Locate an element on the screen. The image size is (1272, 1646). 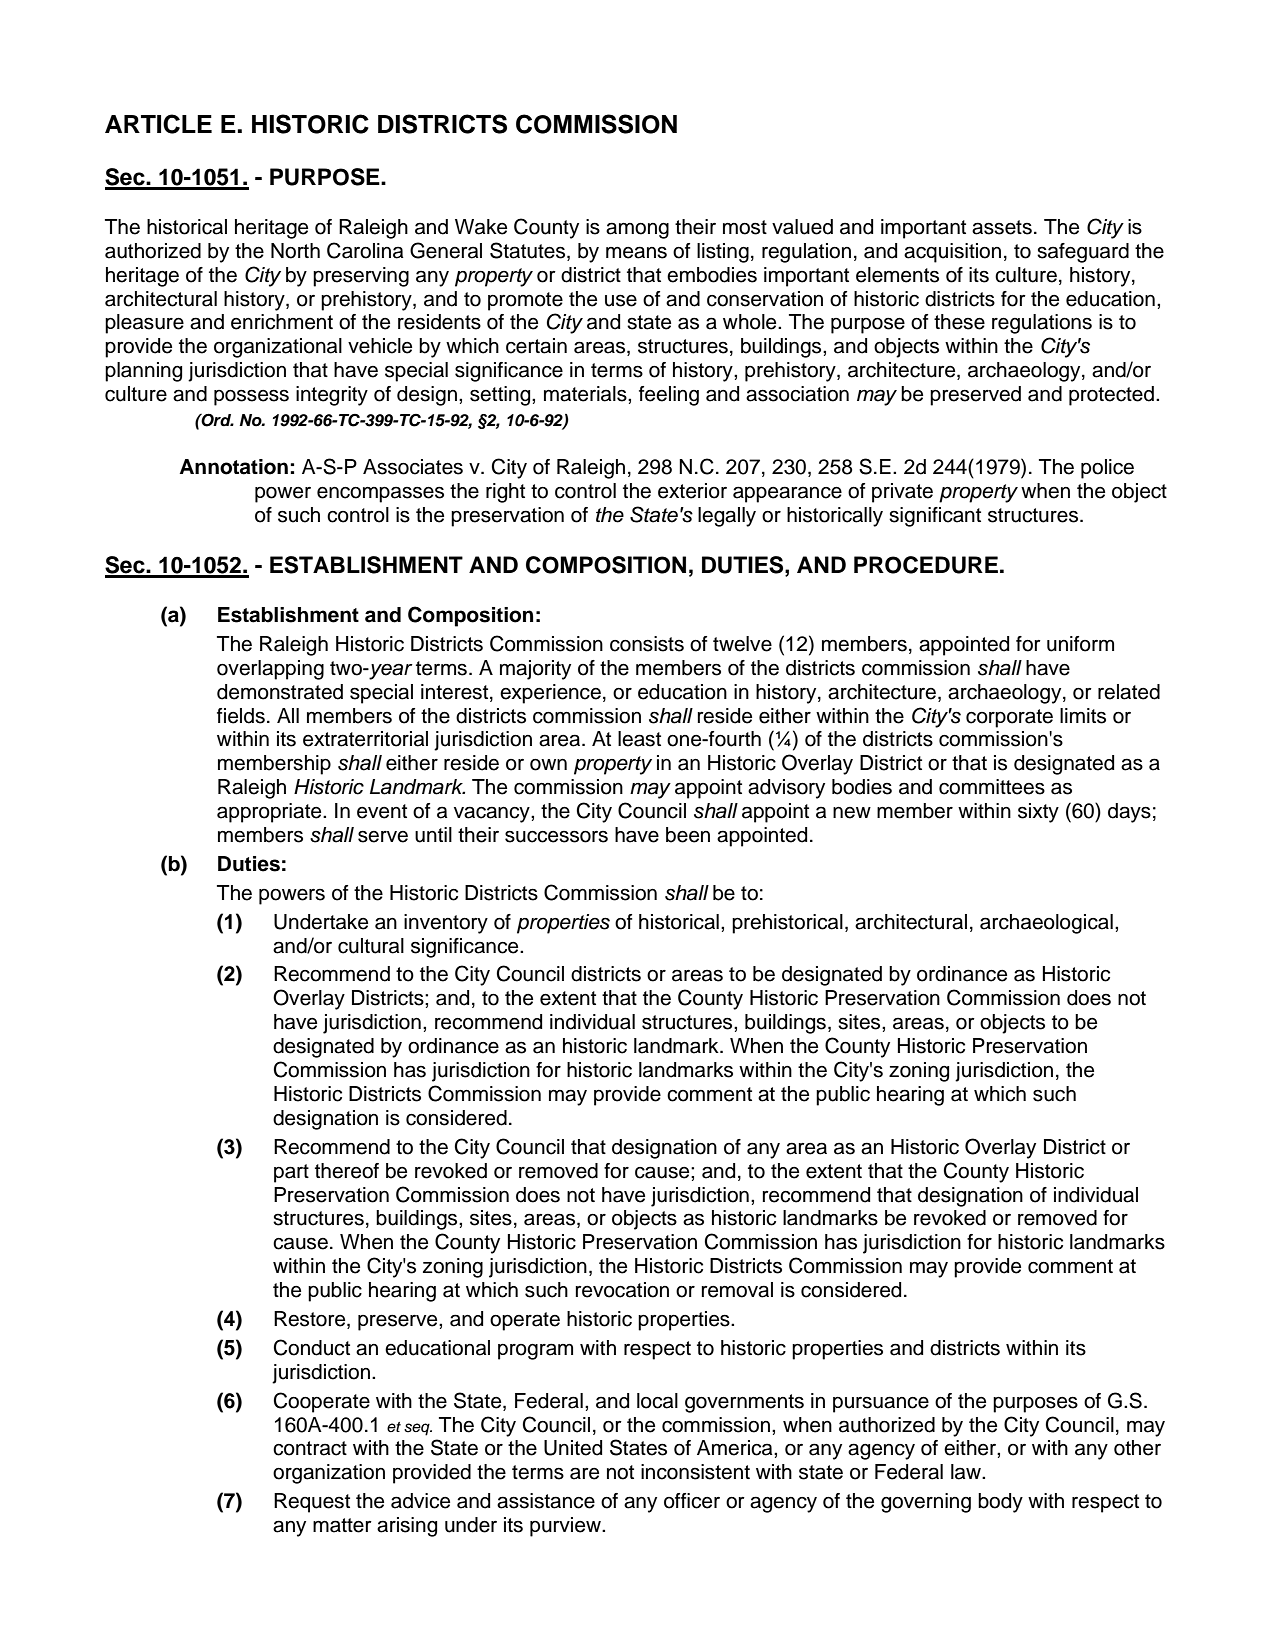
Request is located at coordinates (312, 1503).
